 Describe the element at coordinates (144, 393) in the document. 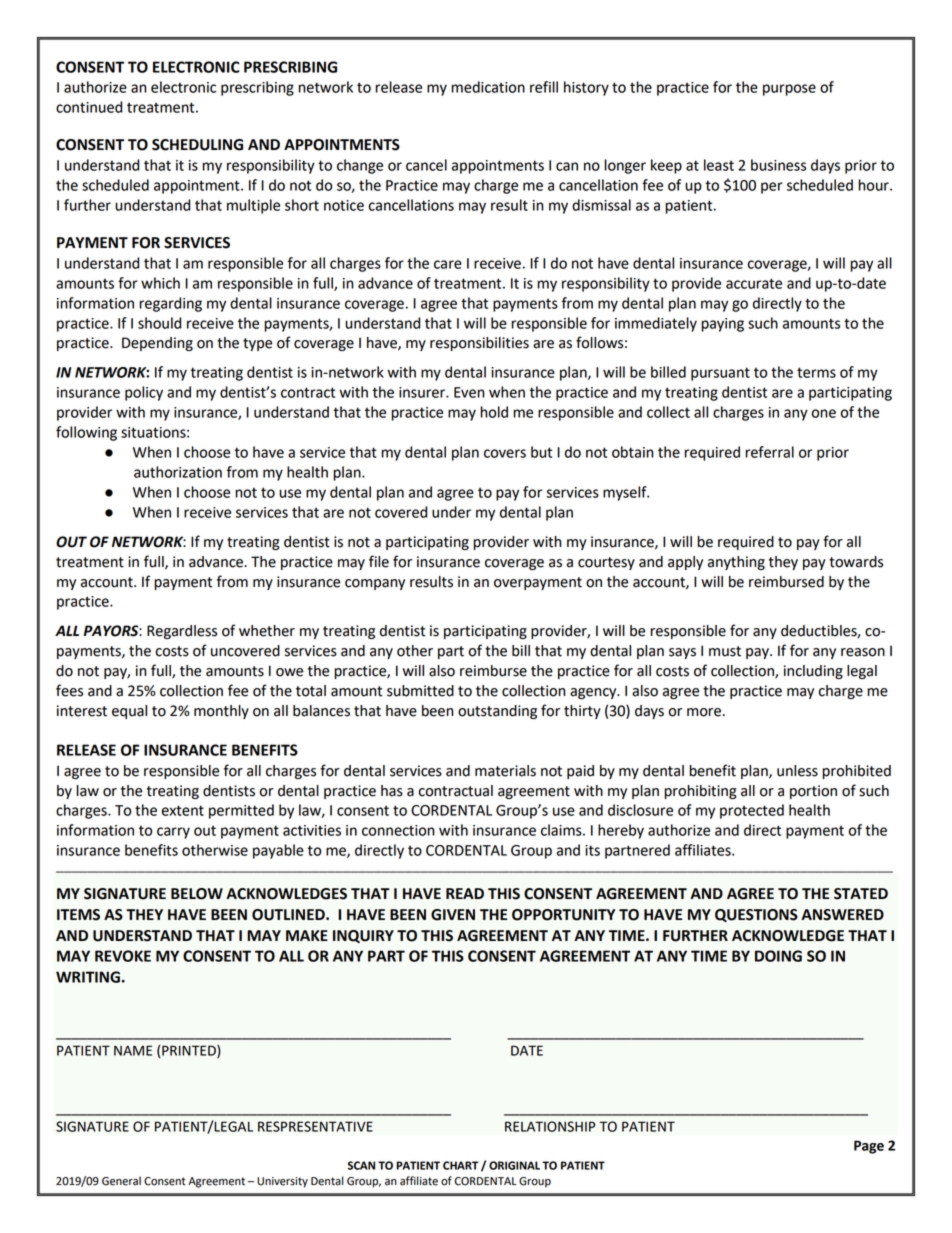

I see `policy` at that location.
